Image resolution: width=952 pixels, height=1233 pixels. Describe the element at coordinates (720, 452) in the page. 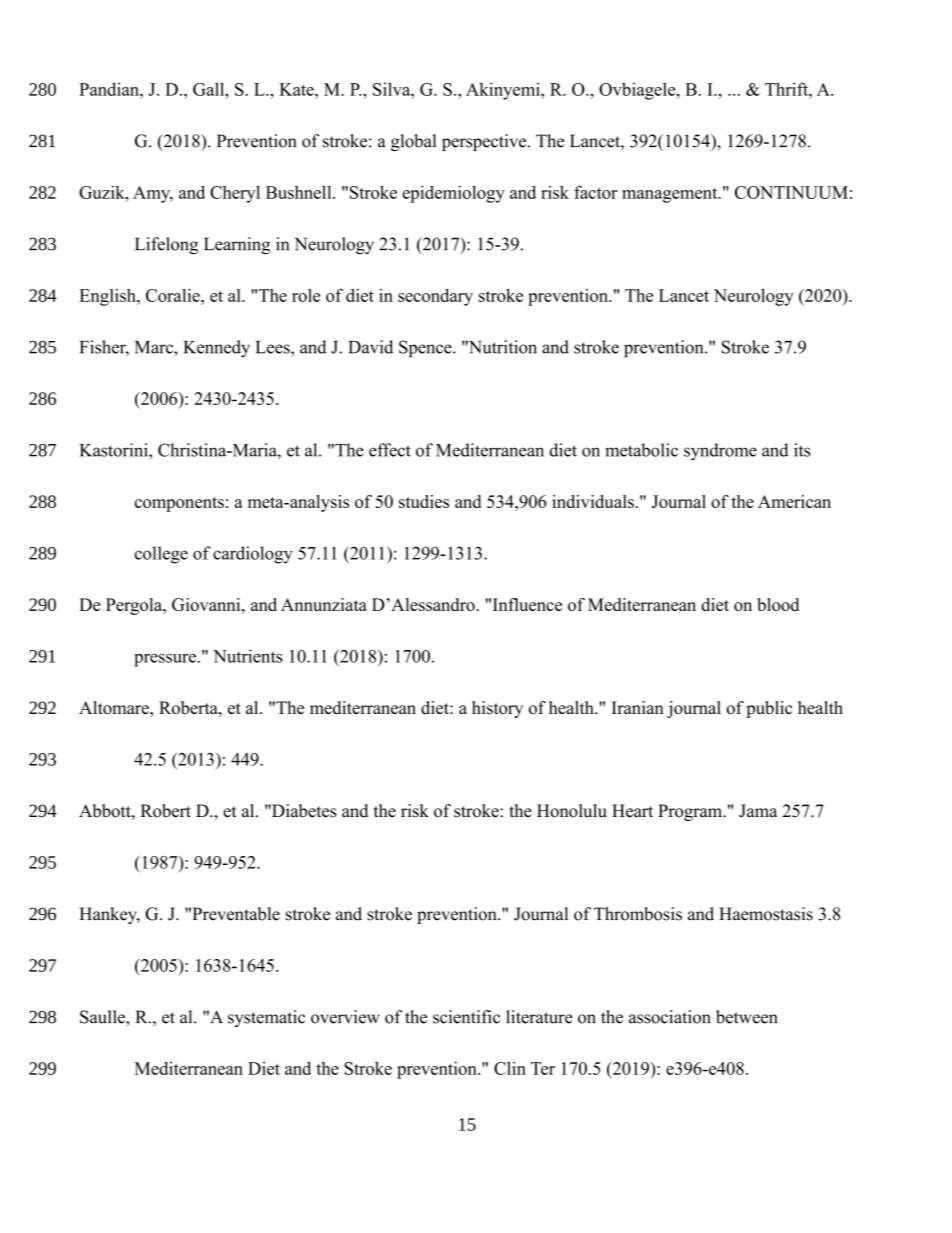

I see `syndrome` at that location.
